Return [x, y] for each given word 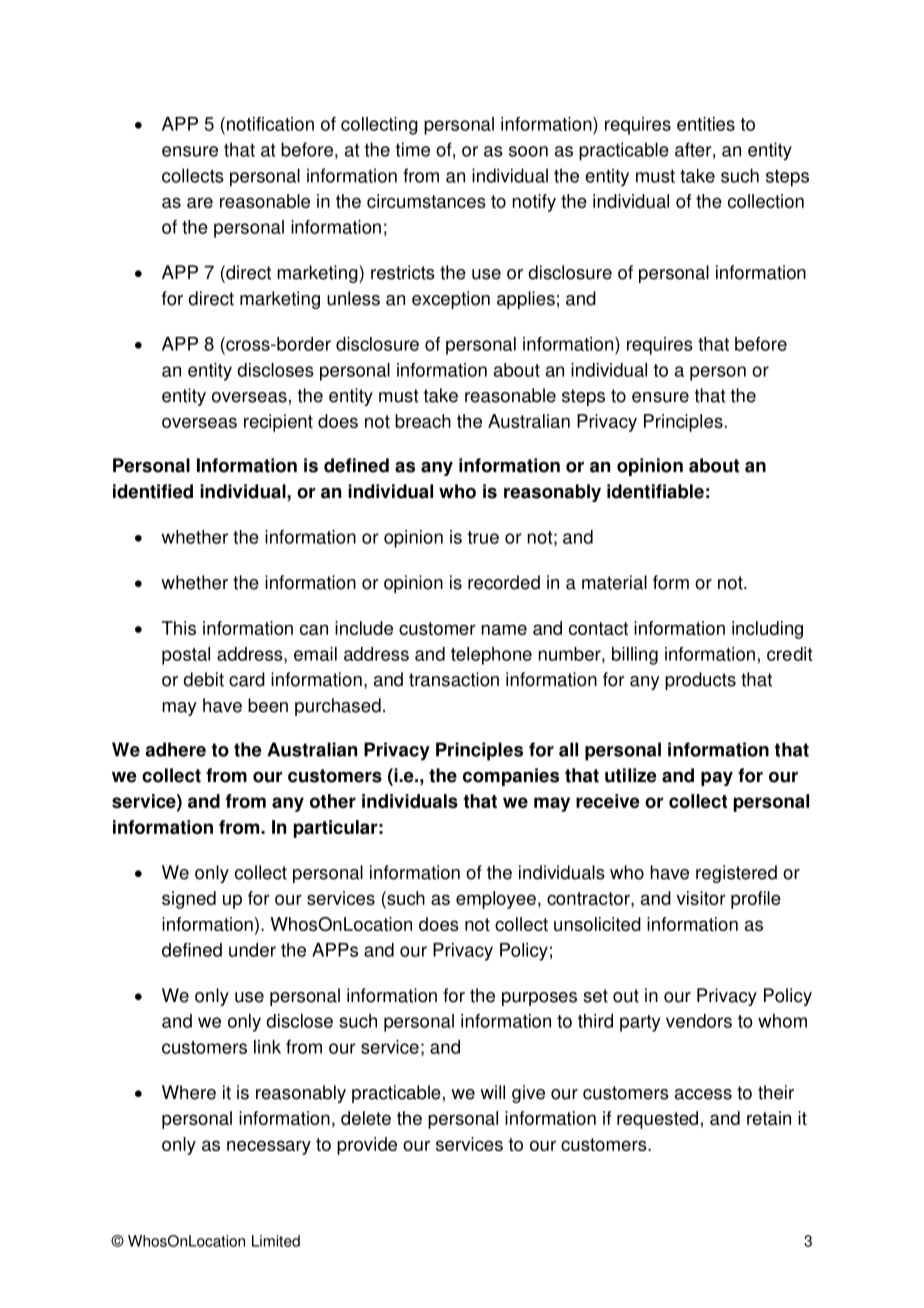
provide [367, 1146]
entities [706, 124]
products [700, 681]
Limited [276, 1241]
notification [269, 124]
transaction [454, 679]
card [247, 679]
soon [528, 151]
